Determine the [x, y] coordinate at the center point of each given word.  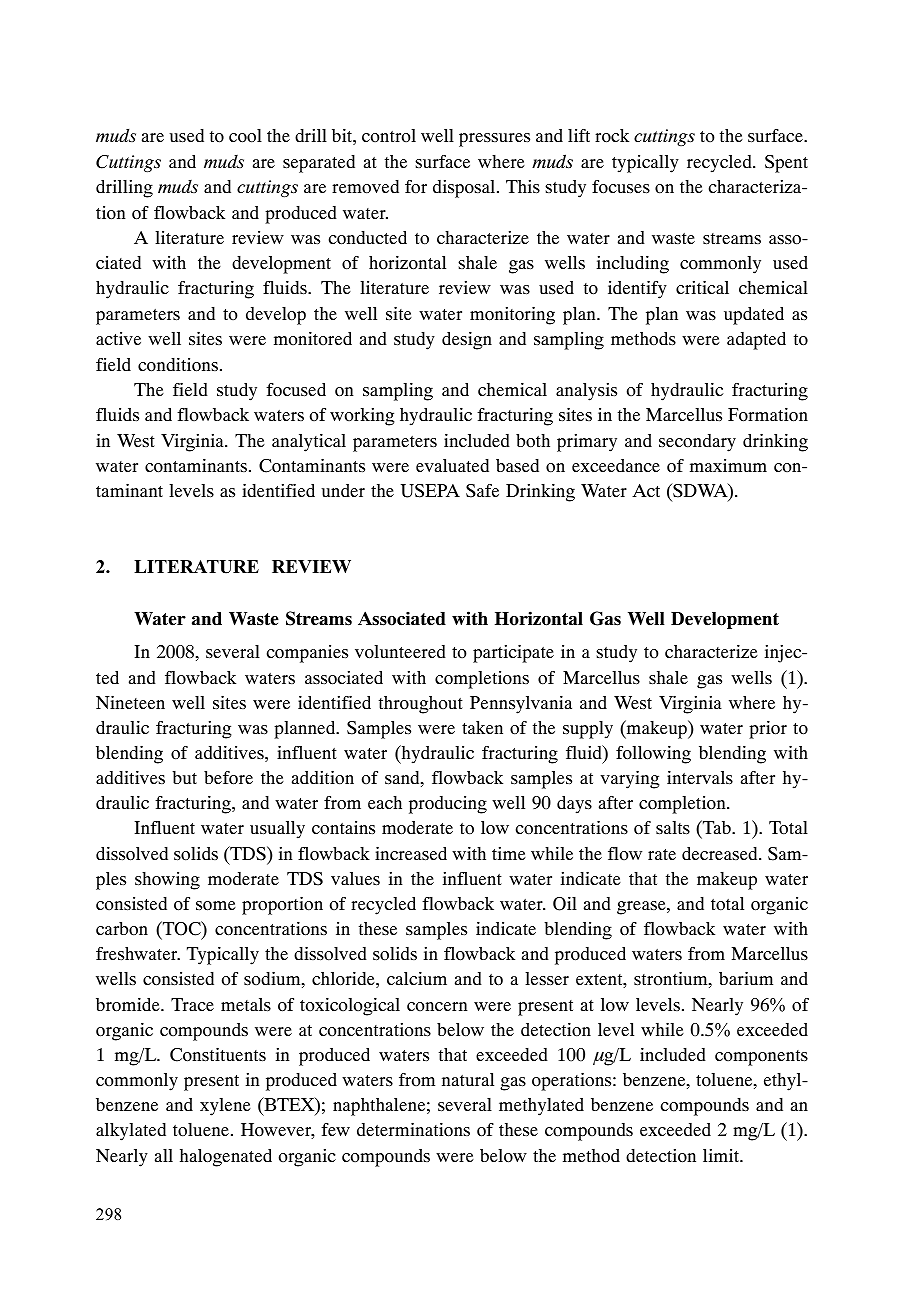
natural [468, 1079]
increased [411, 853]
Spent [786, 164]
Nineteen [130, 702]
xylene [225, 1107]
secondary [697, 443]
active [118, 338]
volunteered [400, 651]
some [216, 906]
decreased [721, 853]
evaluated [452, 465]
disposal [465, 189]
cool [245, 136]
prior [768, 729]
